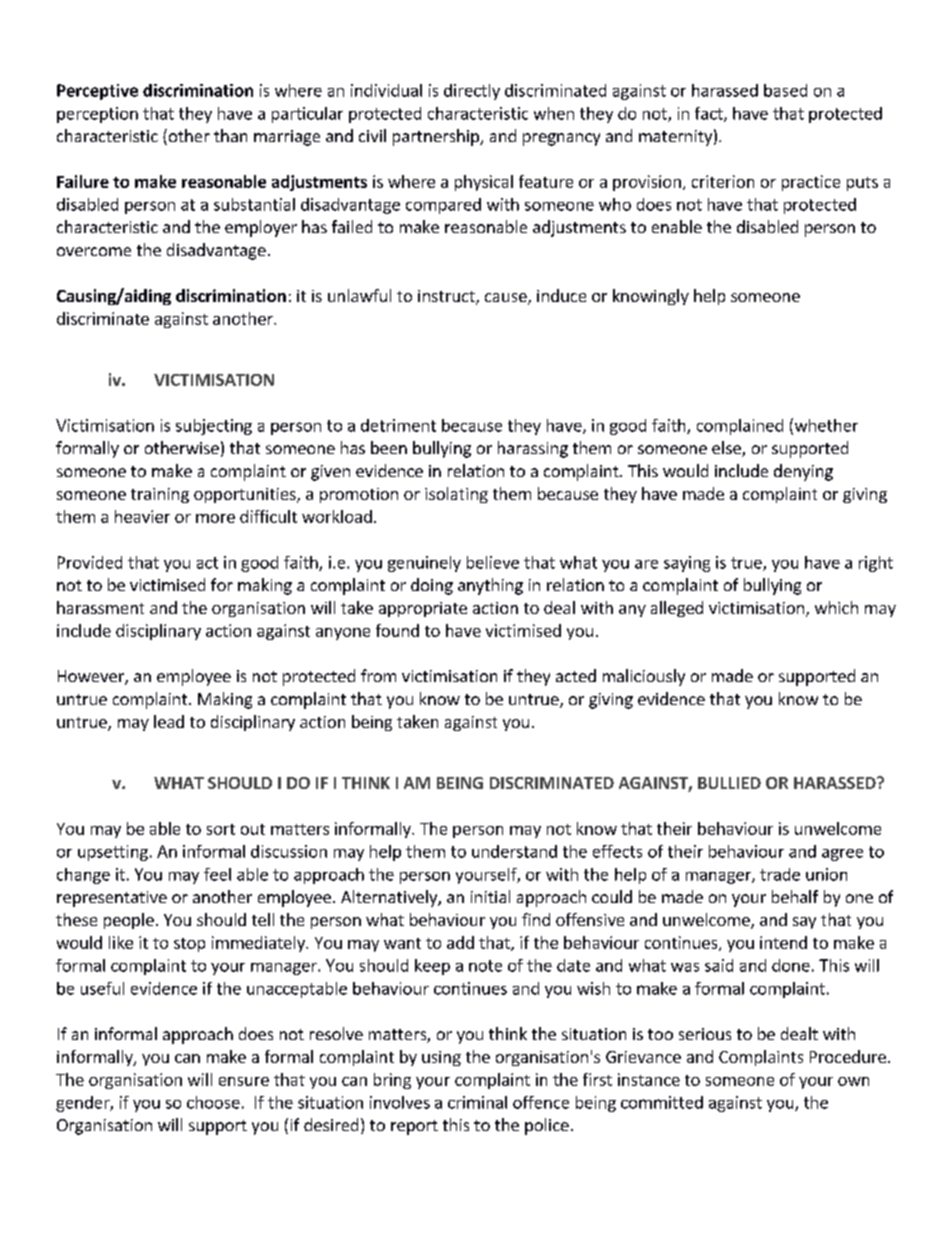 The height and width of the image is (1233, 952). What do you see at coordinates (785, 90) in the image?
I see `based` at bounding box center [785, 90].
